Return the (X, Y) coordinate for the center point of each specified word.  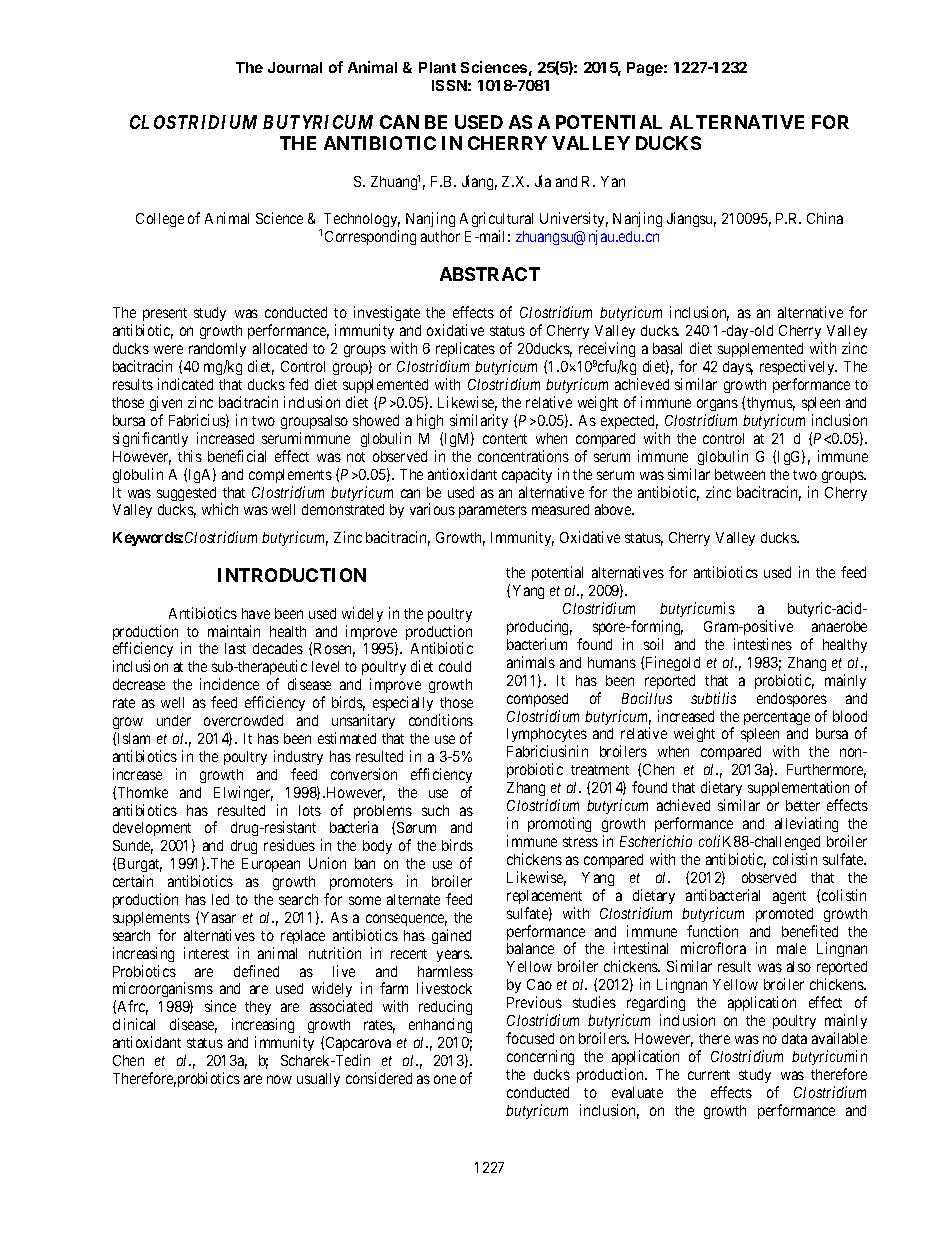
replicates (465, 351)
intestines (763, 644)
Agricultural (496, 219)
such (435, 810)
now (279, 1079)
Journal (295, 67)
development (153, 831)
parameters (493, 511)
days (738, 368)
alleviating (806, 824)
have (256, 613)
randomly (217, 352)
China (825, 218)
